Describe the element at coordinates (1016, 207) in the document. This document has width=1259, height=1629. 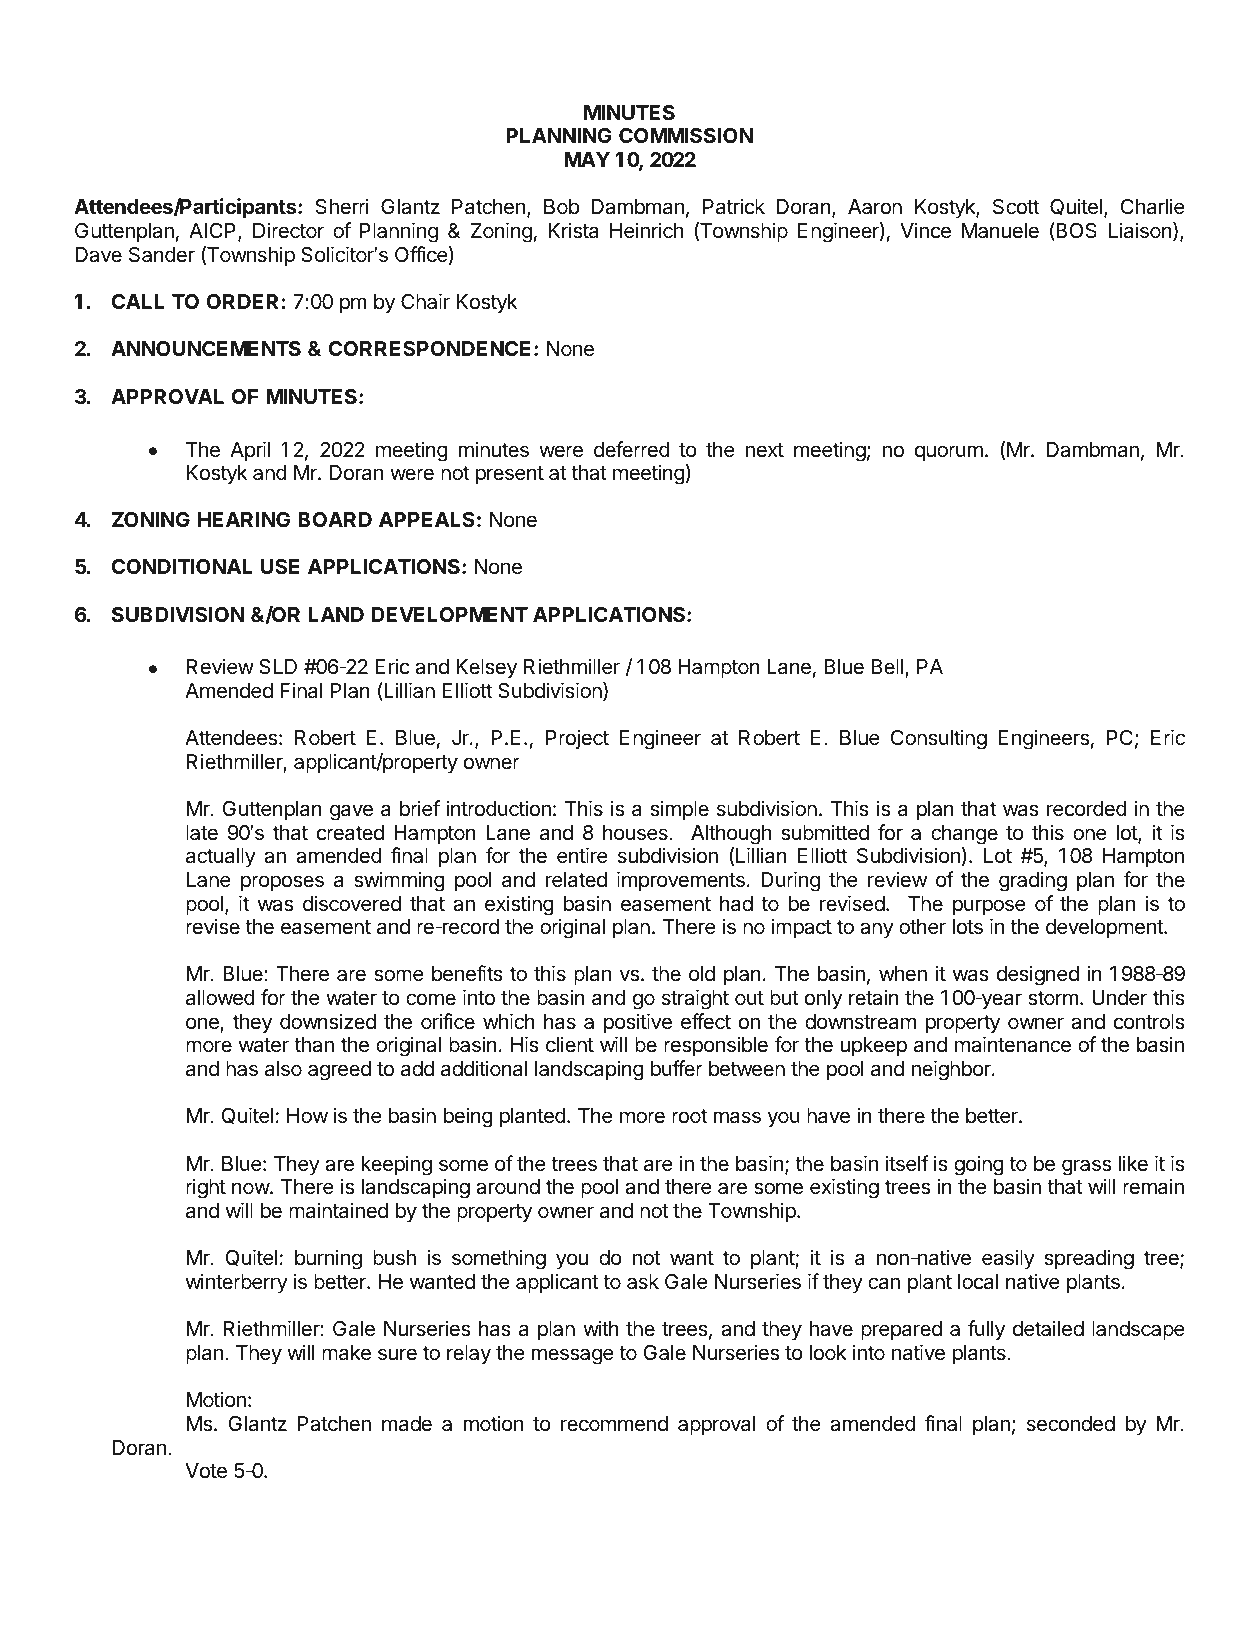
I see `Scott` at that location.
